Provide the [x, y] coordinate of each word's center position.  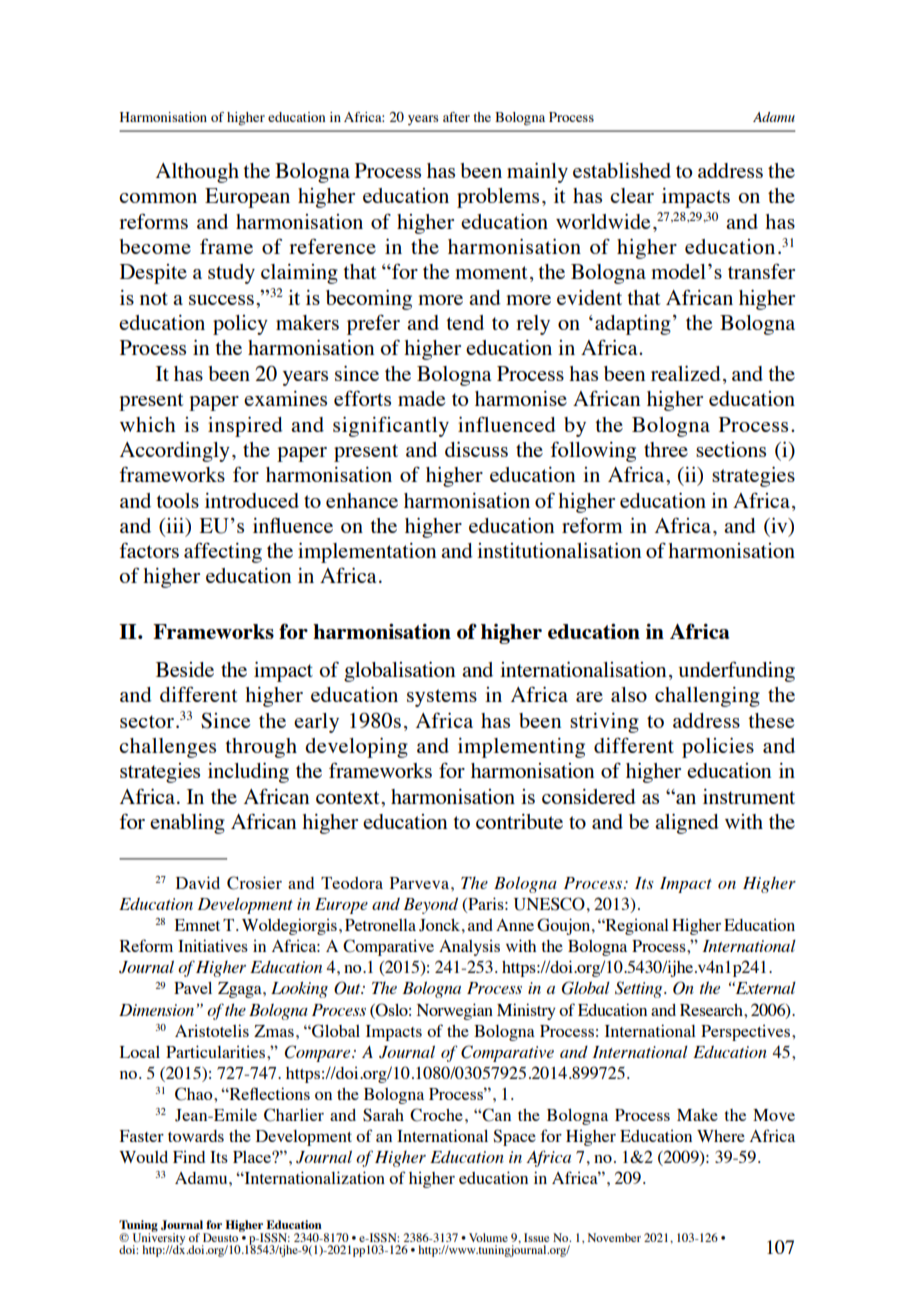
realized [686, 373]
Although [197, 173]
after [456, 117]
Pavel [193, 988]
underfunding [736, 671]
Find [189, 1156]
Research [712, 1010]
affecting [223, 552]
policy [240, 325]
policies [718, 748]
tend [465, 322]
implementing [521, 748]
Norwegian [455, 1011]
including [248, 773]
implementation [367, 553]
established [622, 170]
